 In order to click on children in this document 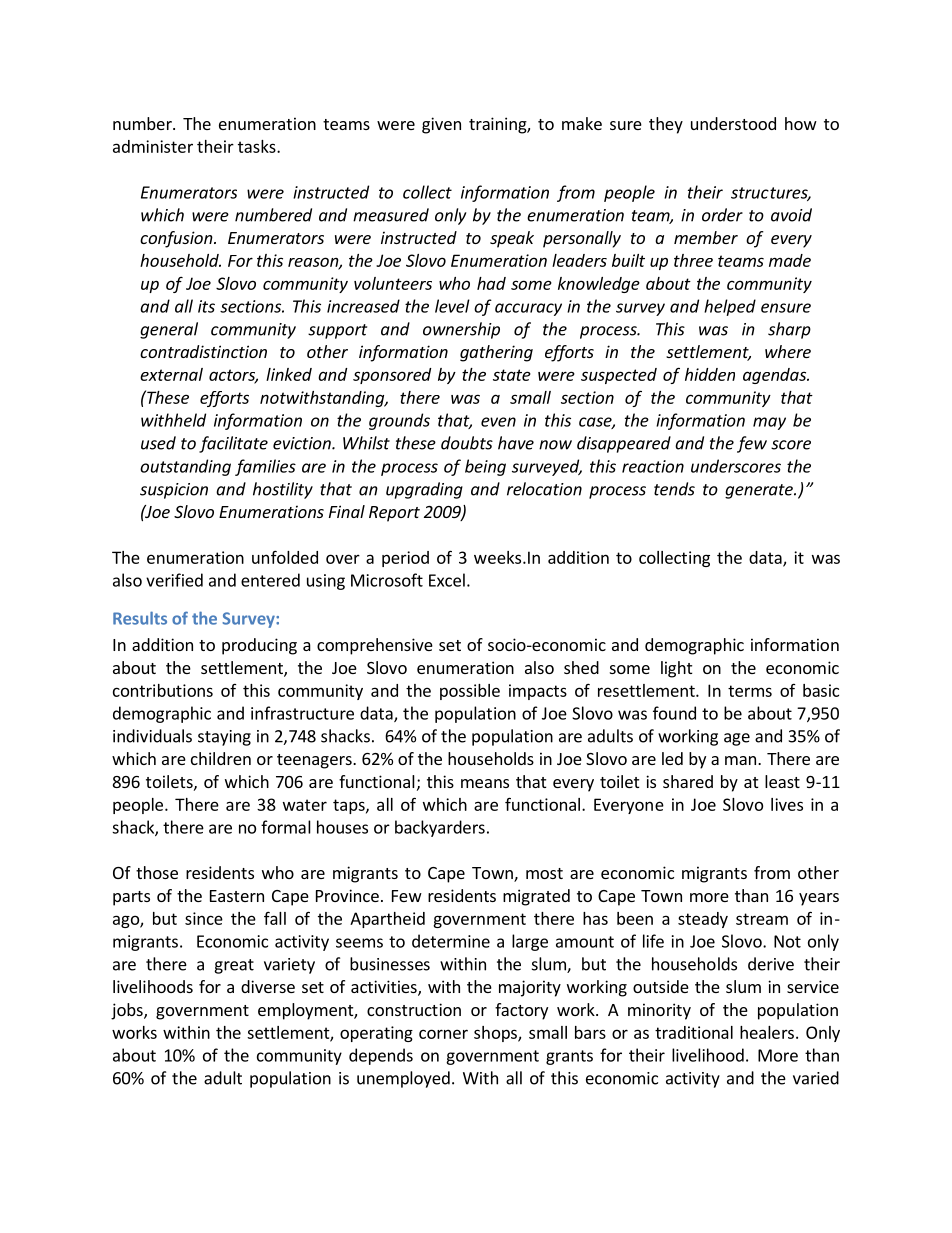, I will do `click(221, 758)`.
